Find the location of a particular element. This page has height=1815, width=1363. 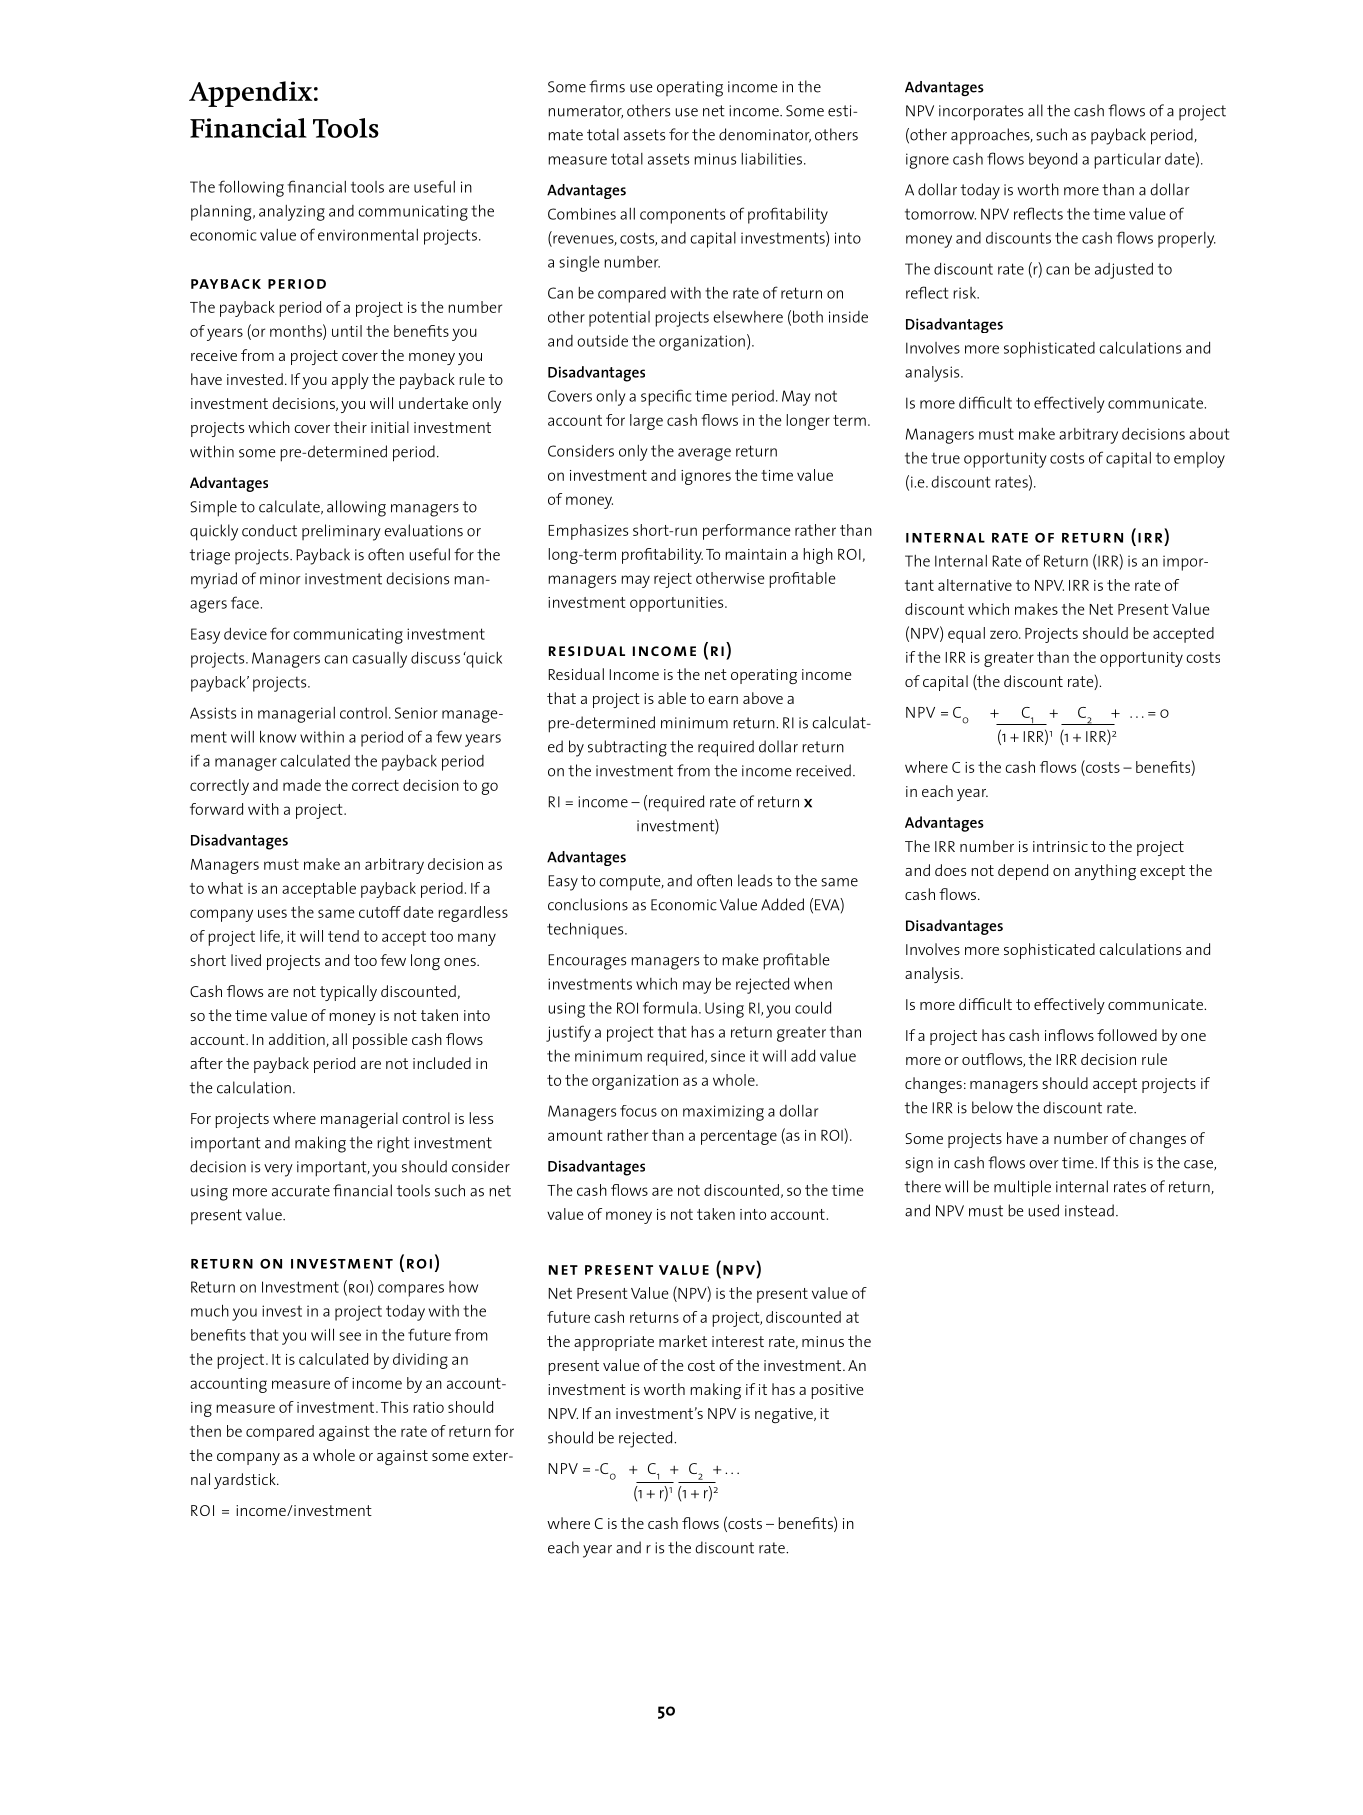

performance is located at coordinates (747, 532).
